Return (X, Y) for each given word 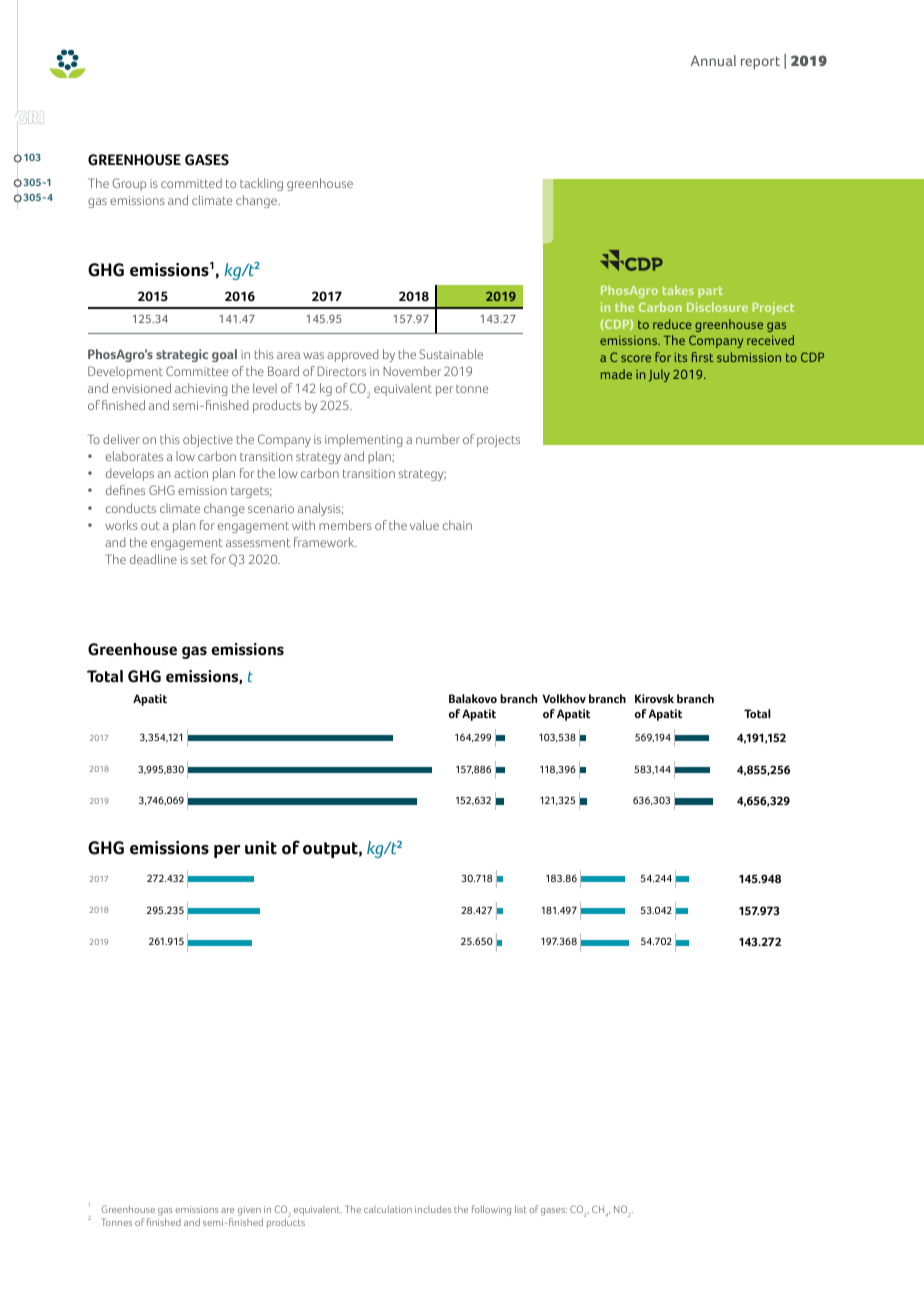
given (250, 1212)
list (521, 1209)
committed (191, 183)
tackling (261, 184)
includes (433, 1209)
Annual (713, 60)
